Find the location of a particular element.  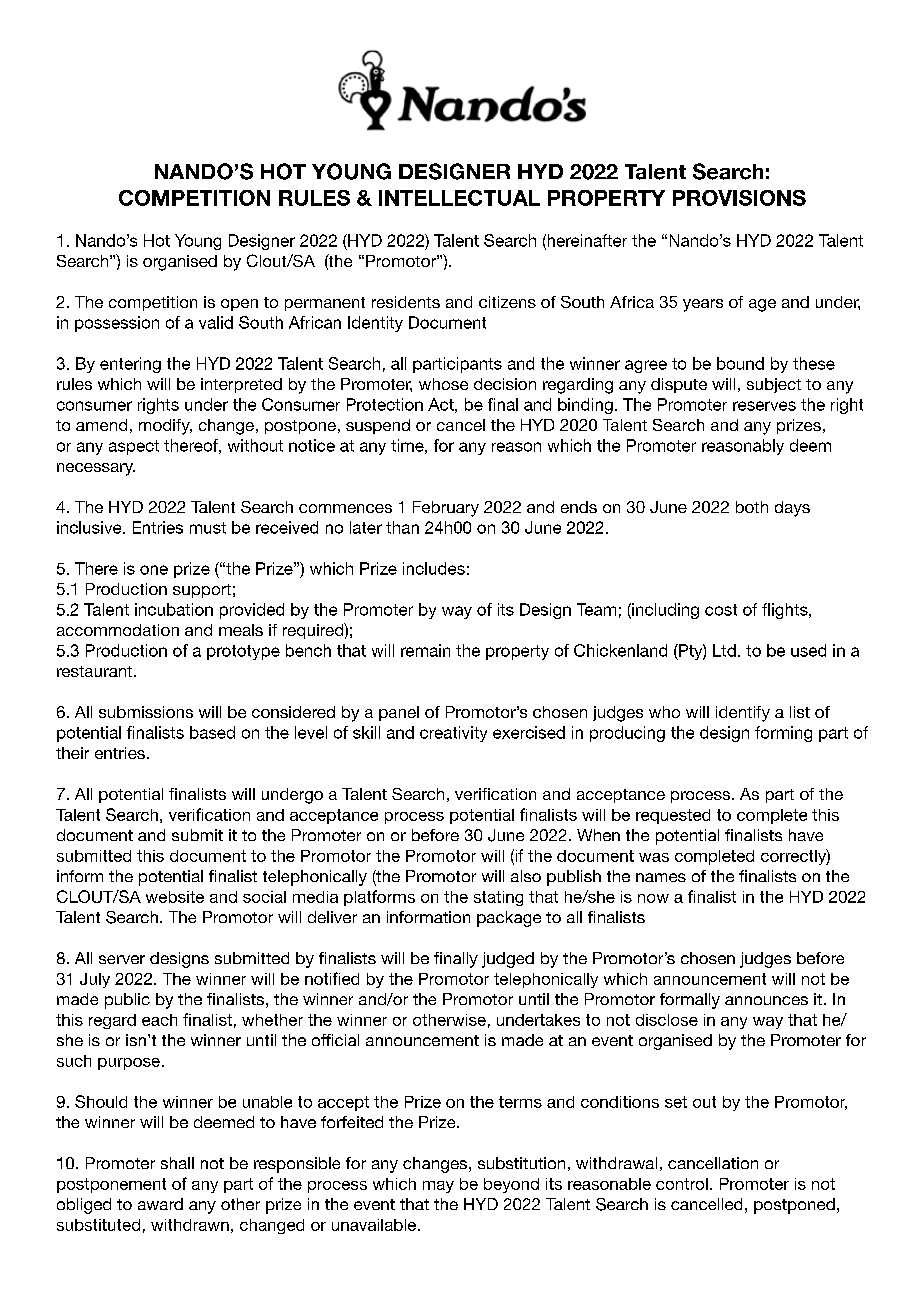

submissions is located at coordinates (146, 712).
